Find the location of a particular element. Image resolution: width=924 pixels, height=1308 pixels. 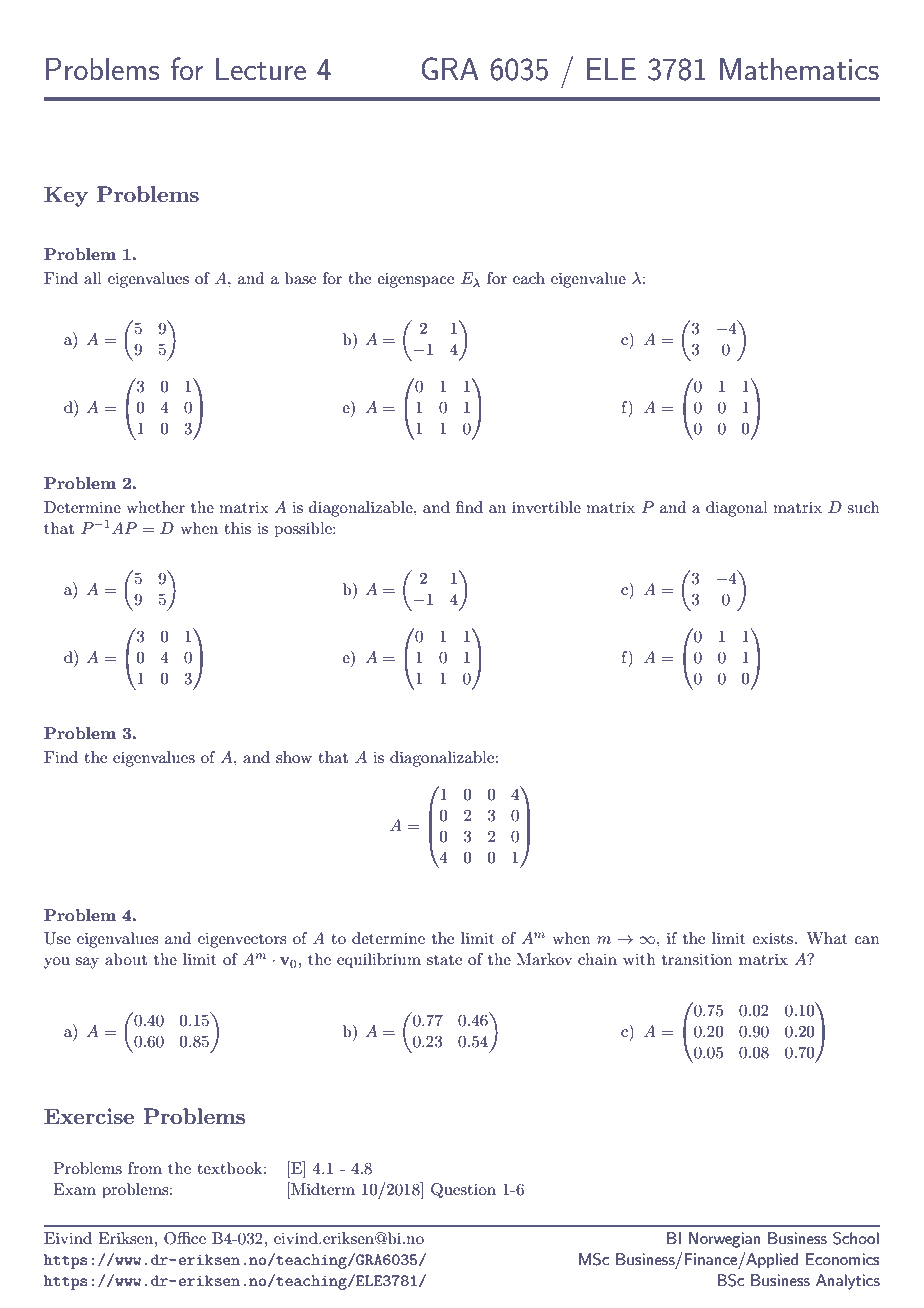

show is located at coordinates (294, 757).
